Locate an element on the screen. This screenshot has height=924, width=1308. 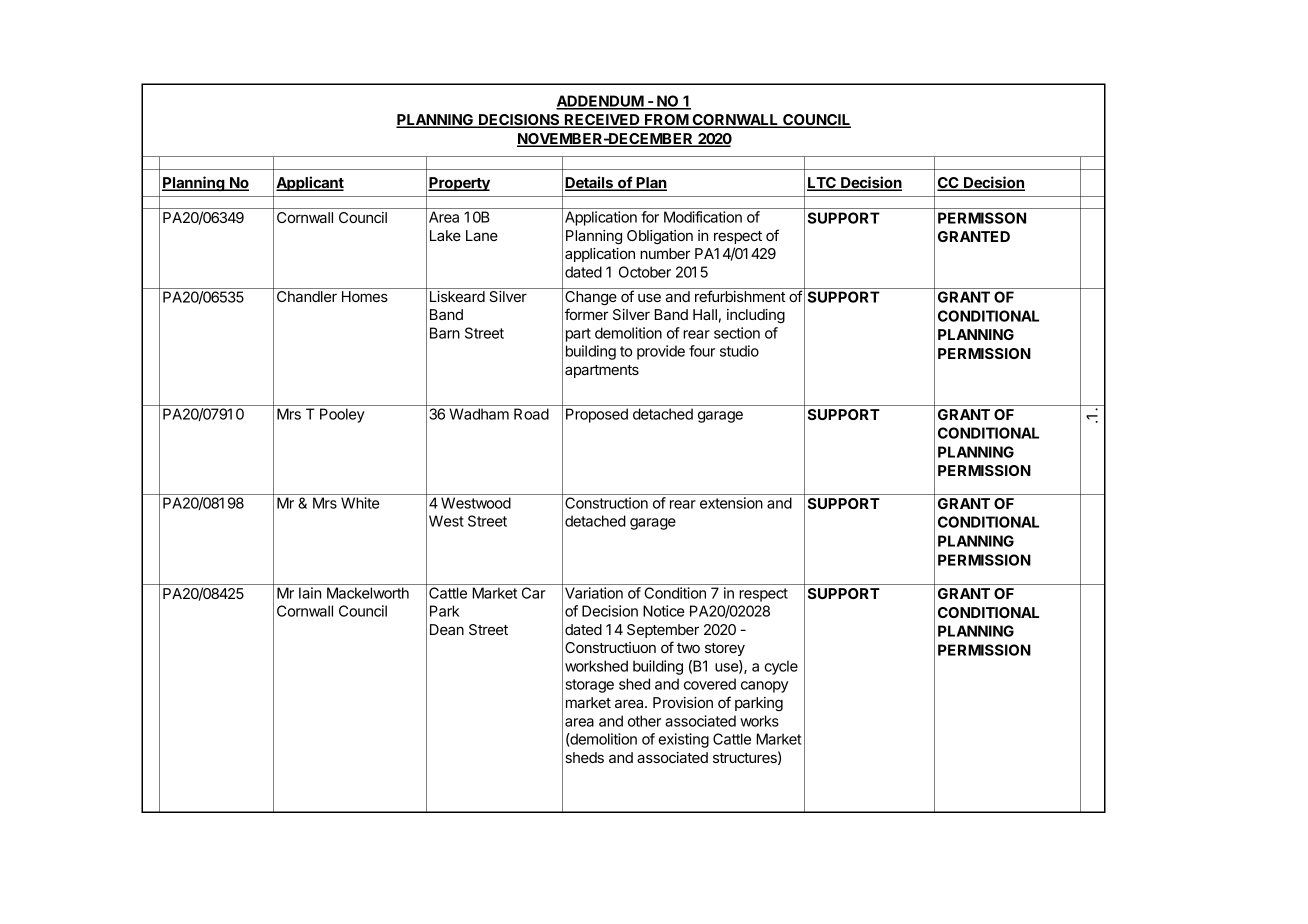
White is located at coordinates (360, 503).
